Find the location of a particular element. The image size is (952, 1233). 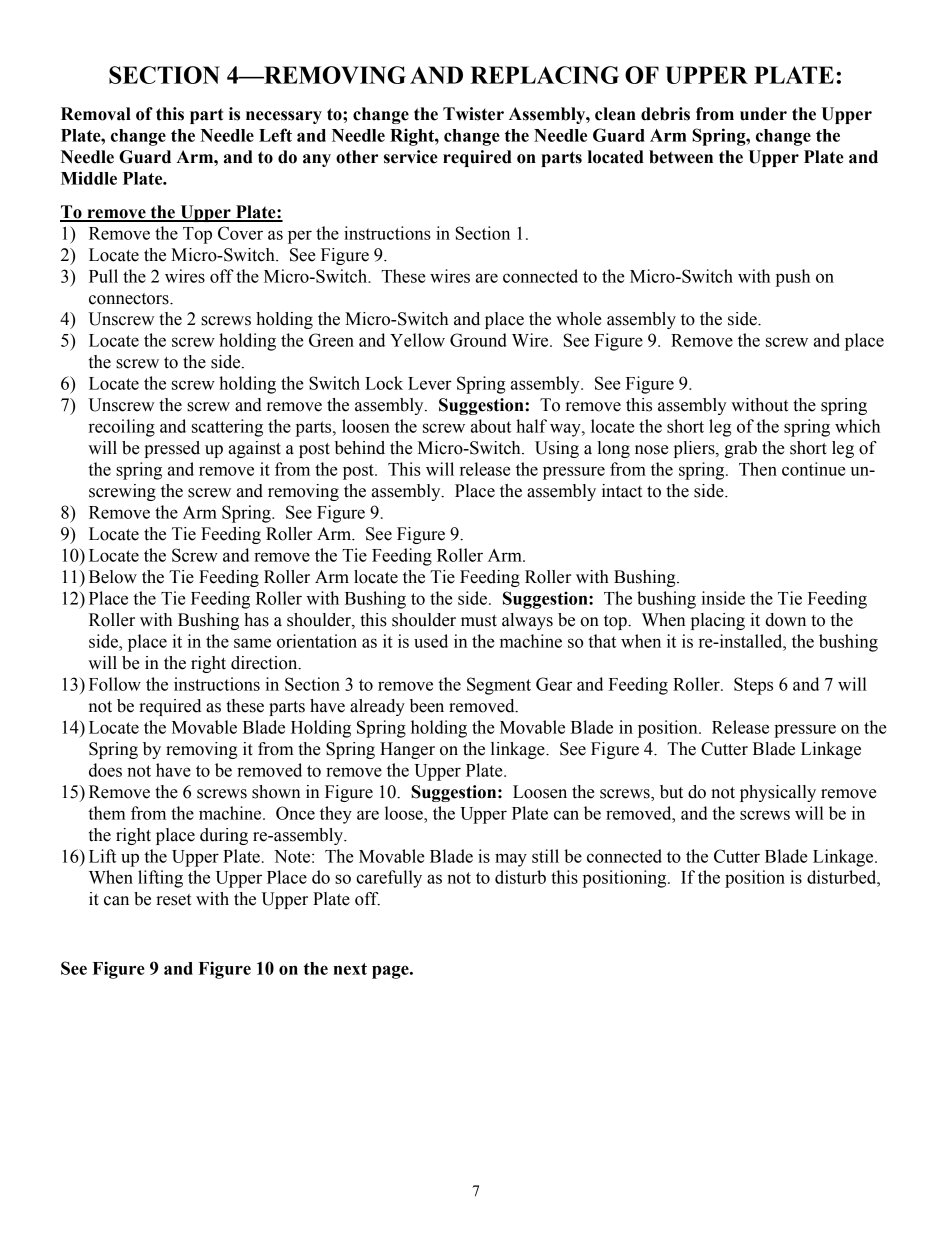

next is located at coordinates (350, 969).
